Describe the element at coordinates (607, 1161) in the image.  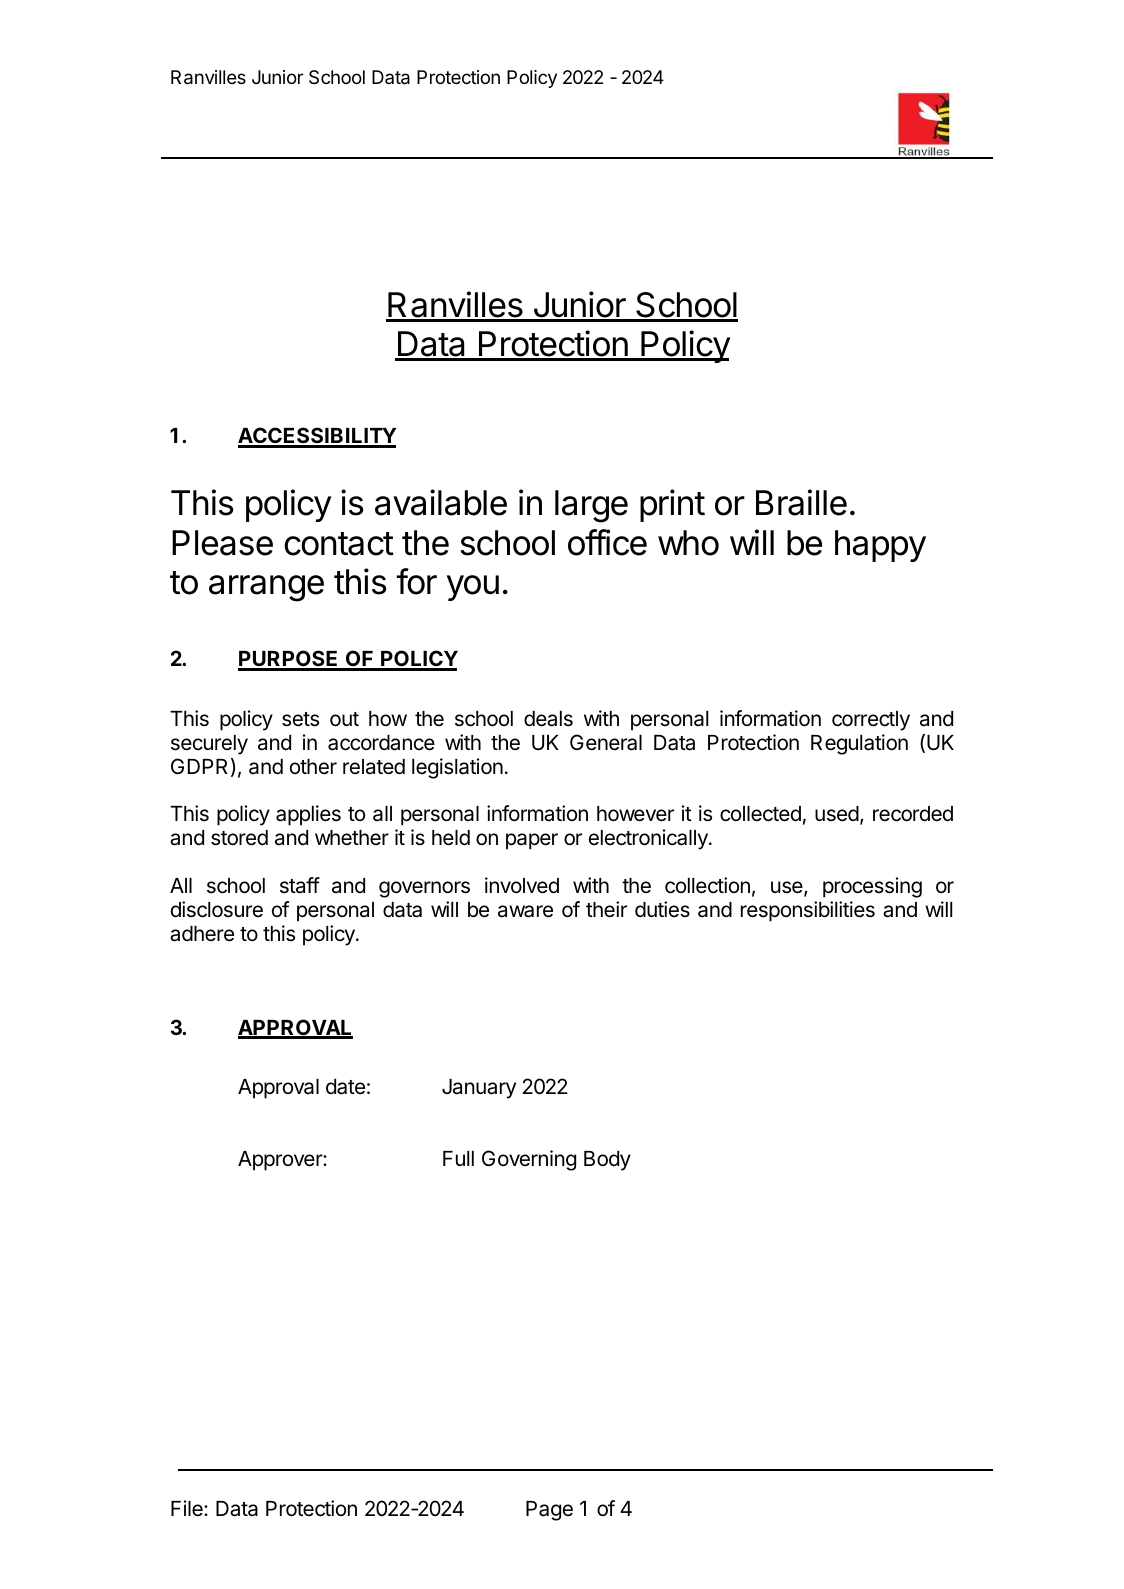
I see `Body` at that location.
